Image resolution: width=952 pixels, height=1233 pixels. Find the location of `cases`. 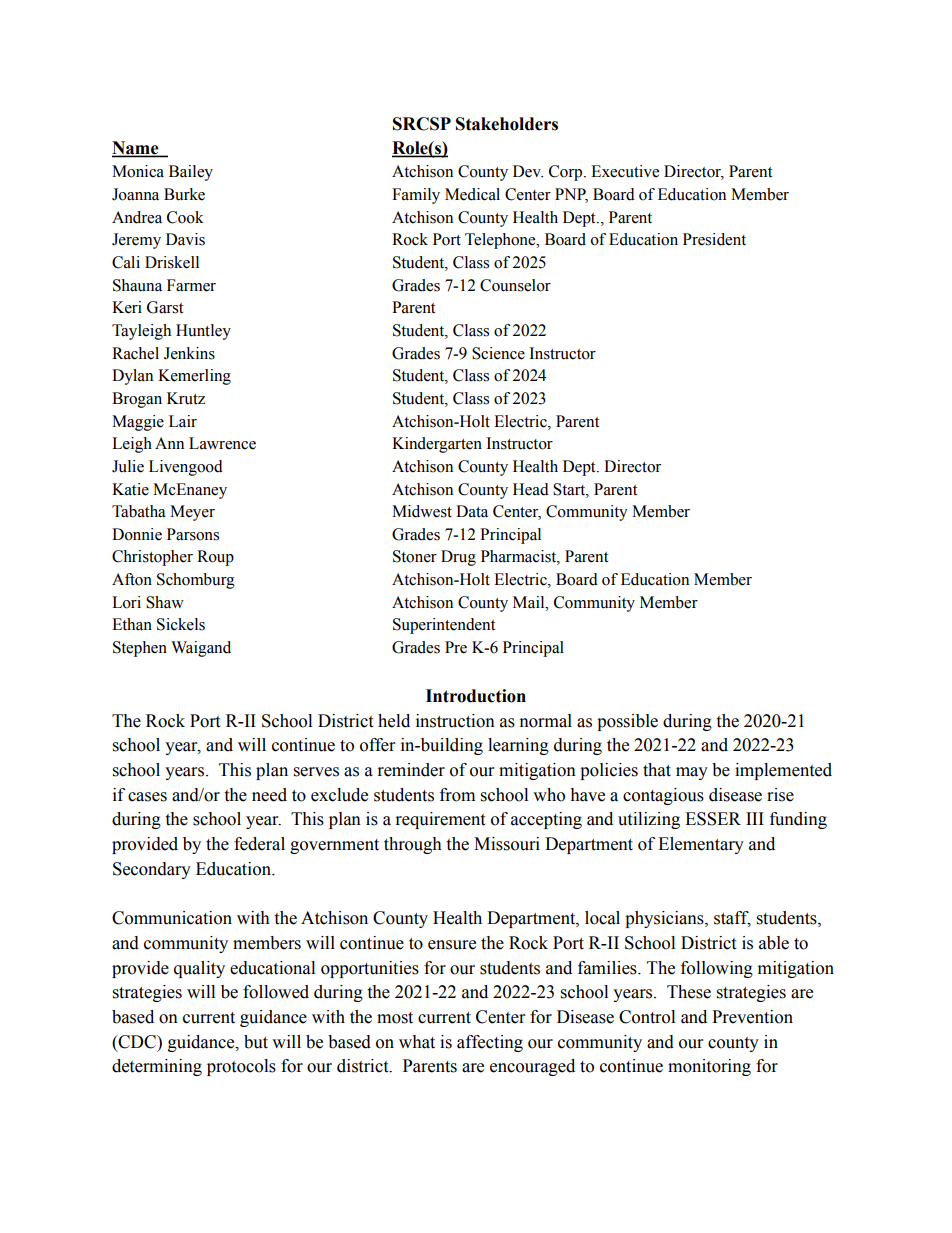

cases is located at coordinates (147, 797).
